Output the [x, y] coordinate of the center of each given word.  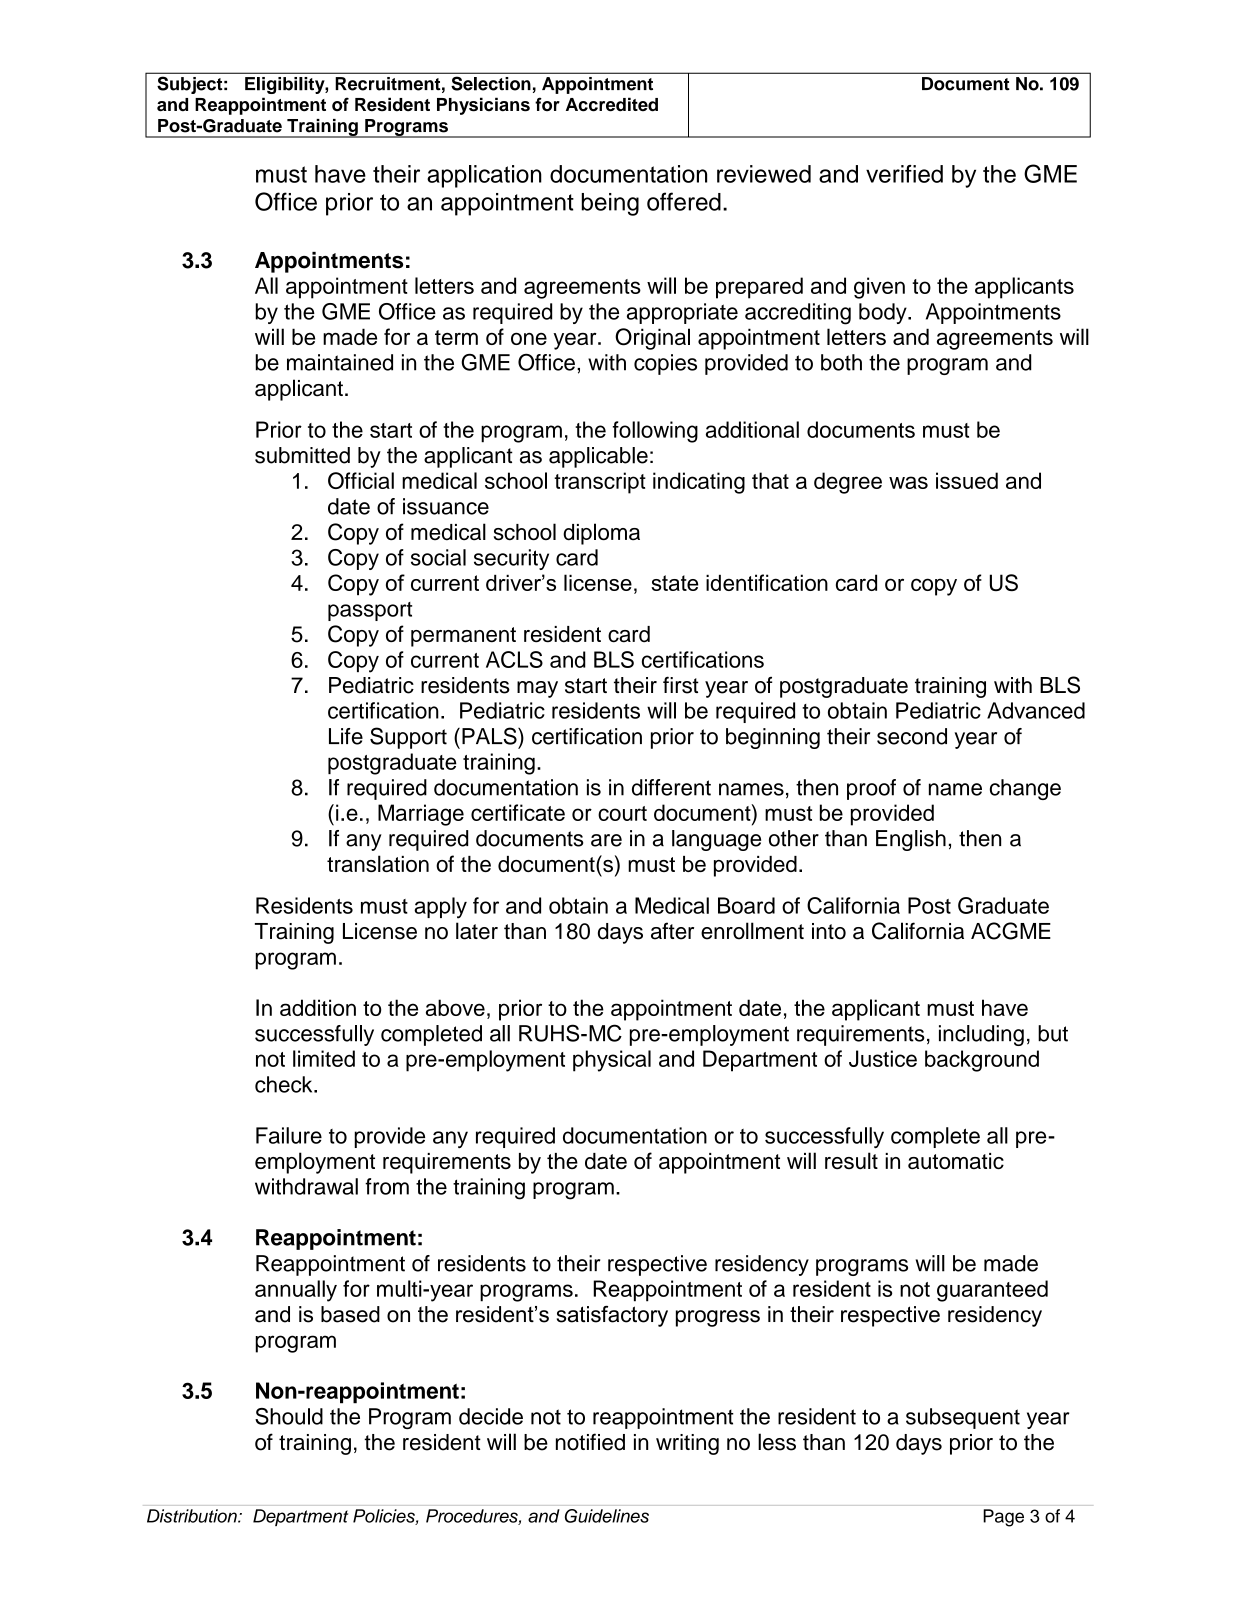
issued [967, 480]
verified [904, 174]
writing [687, 1444]
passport [370, 611]
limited [324, 1058]
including [981, 1035]
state [674, 583]
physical [612, 1061]
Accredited [612, 104]
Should [289, 1416]
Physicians [483, 106]
